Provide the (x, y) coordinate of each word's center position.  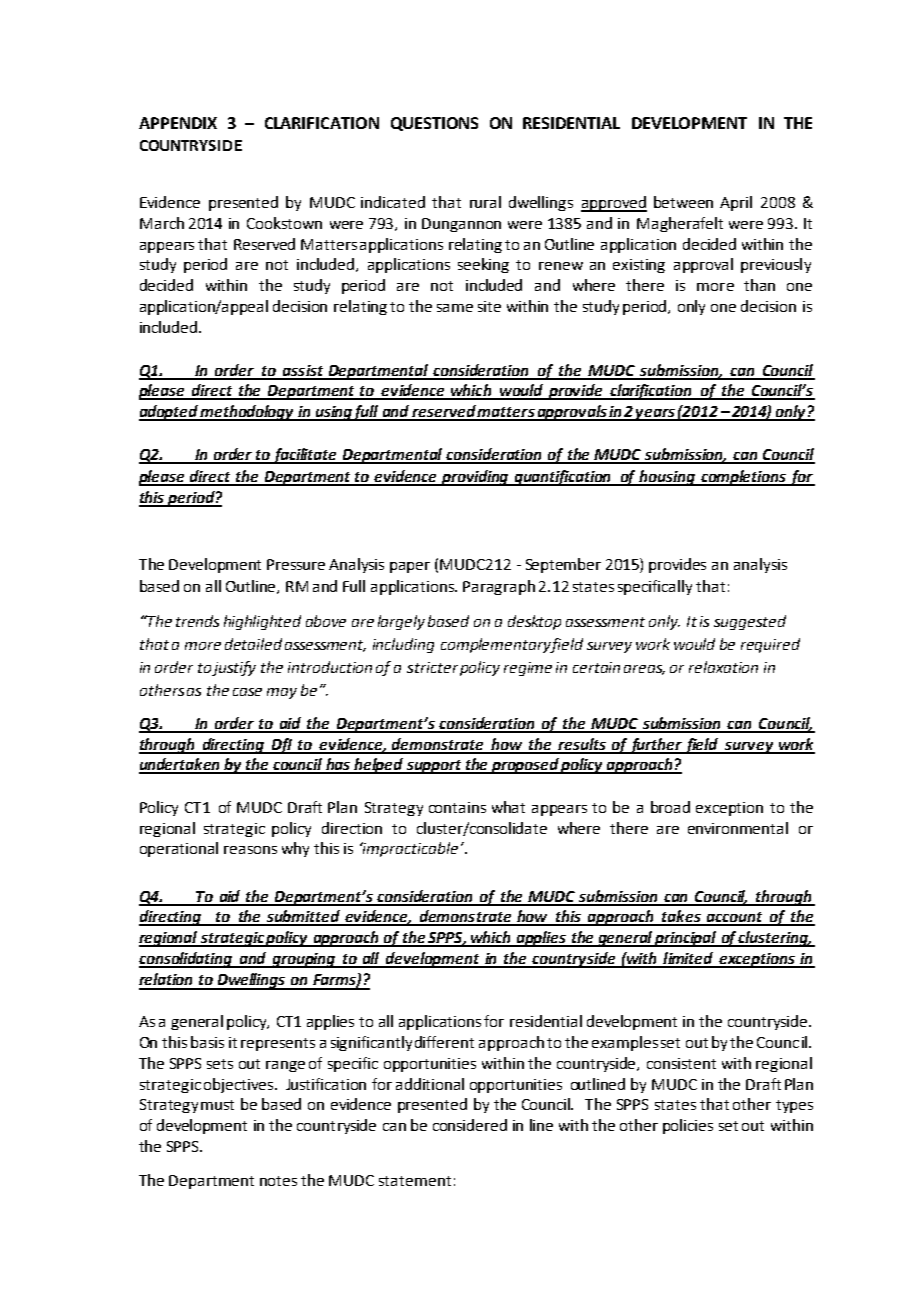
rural (485, 202)
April (736, 203)
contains (457, 807)
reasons (250, 850)
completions (743, 478)
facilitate (306, 456)
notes (278, 1181)
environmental (738, 828)
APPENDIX (178, 123)
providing (476, 478)
